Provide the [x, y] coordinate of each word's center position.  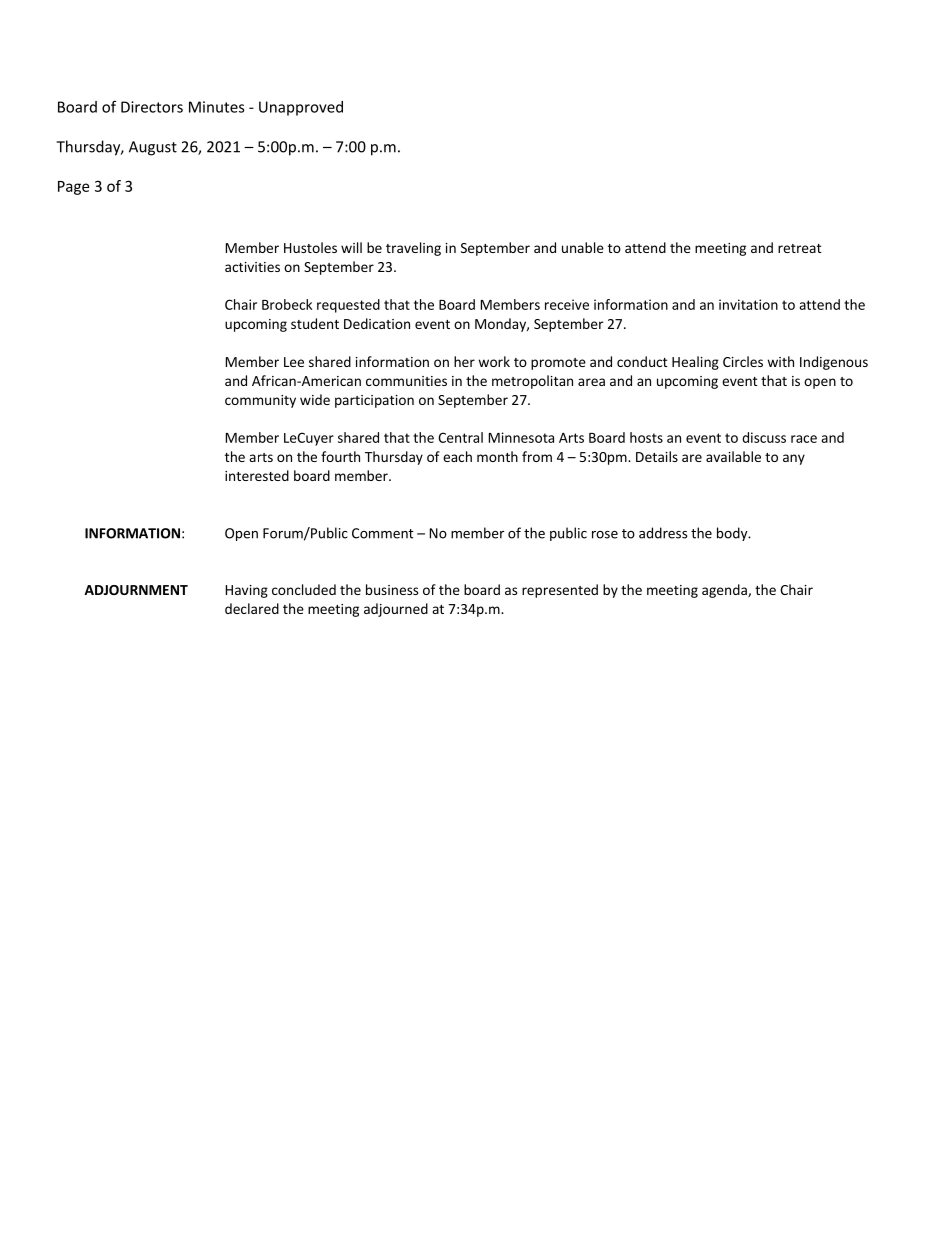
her [464, 361]
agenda [725, 591]
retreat [800, 248]
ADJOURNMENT [136, 590]
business [392, 589]
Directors [152, 107]
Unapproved [301, 108]
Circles [743, 361]
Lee [294, 362]
